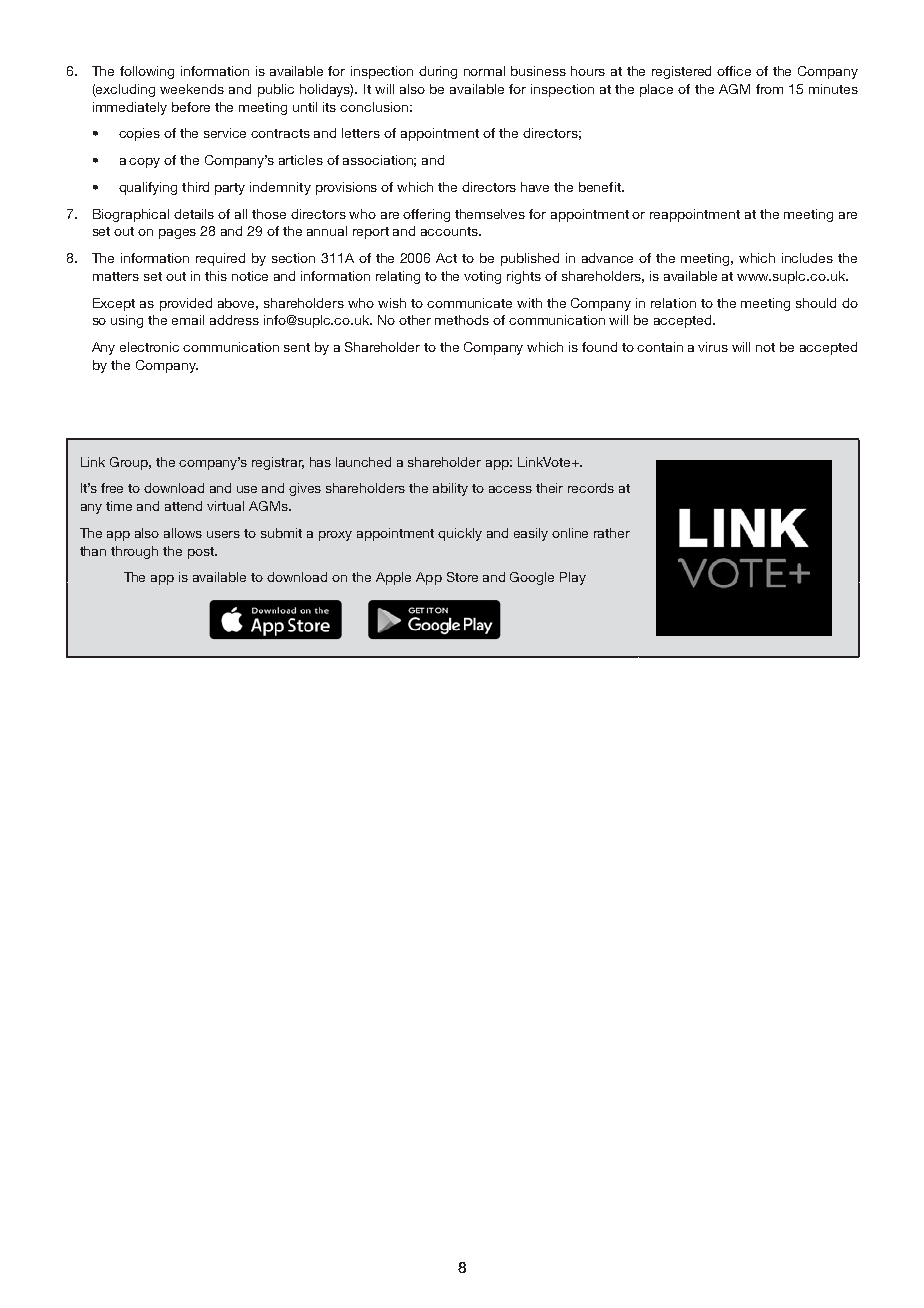 This page has height=1308, width=924. I want to click on virus, so click(713, 347).
